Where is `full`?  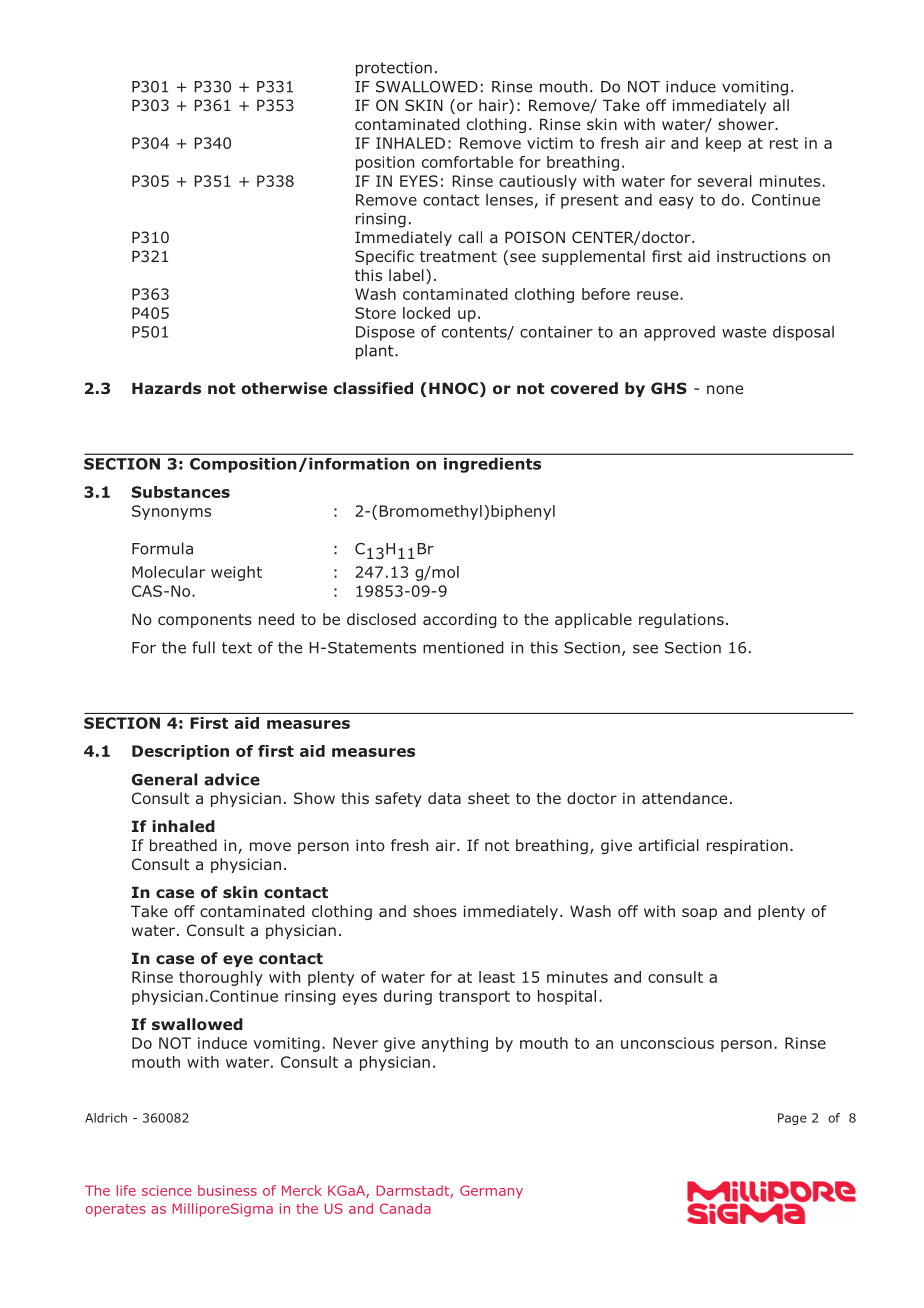
full is located at coordinates (203, 647).
